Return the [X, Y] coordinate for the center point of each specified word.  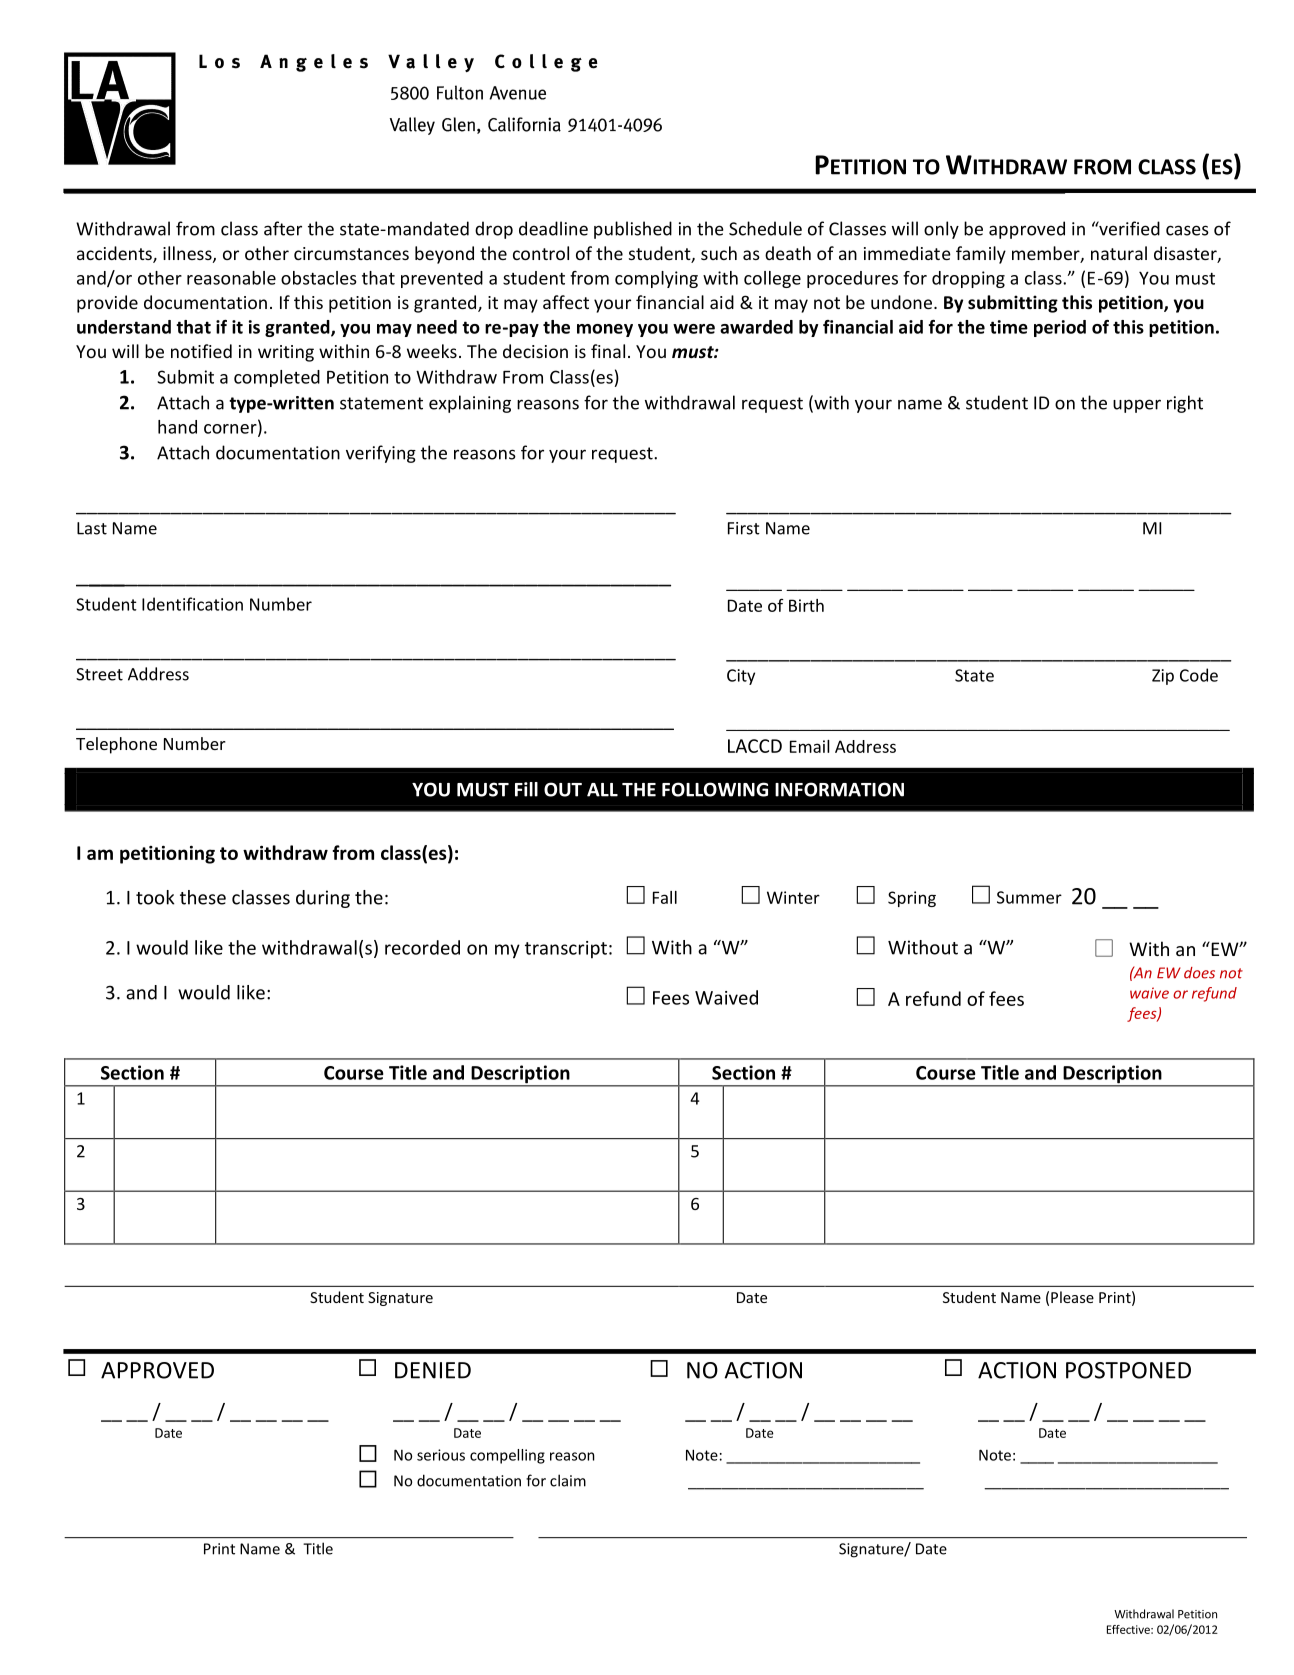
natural [1119, 253]
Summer [1029, 897]
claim [568, 1480]
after [283, 228]
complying [656, 279]
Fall [665, 897]
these [203, 897]
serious [441, 1455]
